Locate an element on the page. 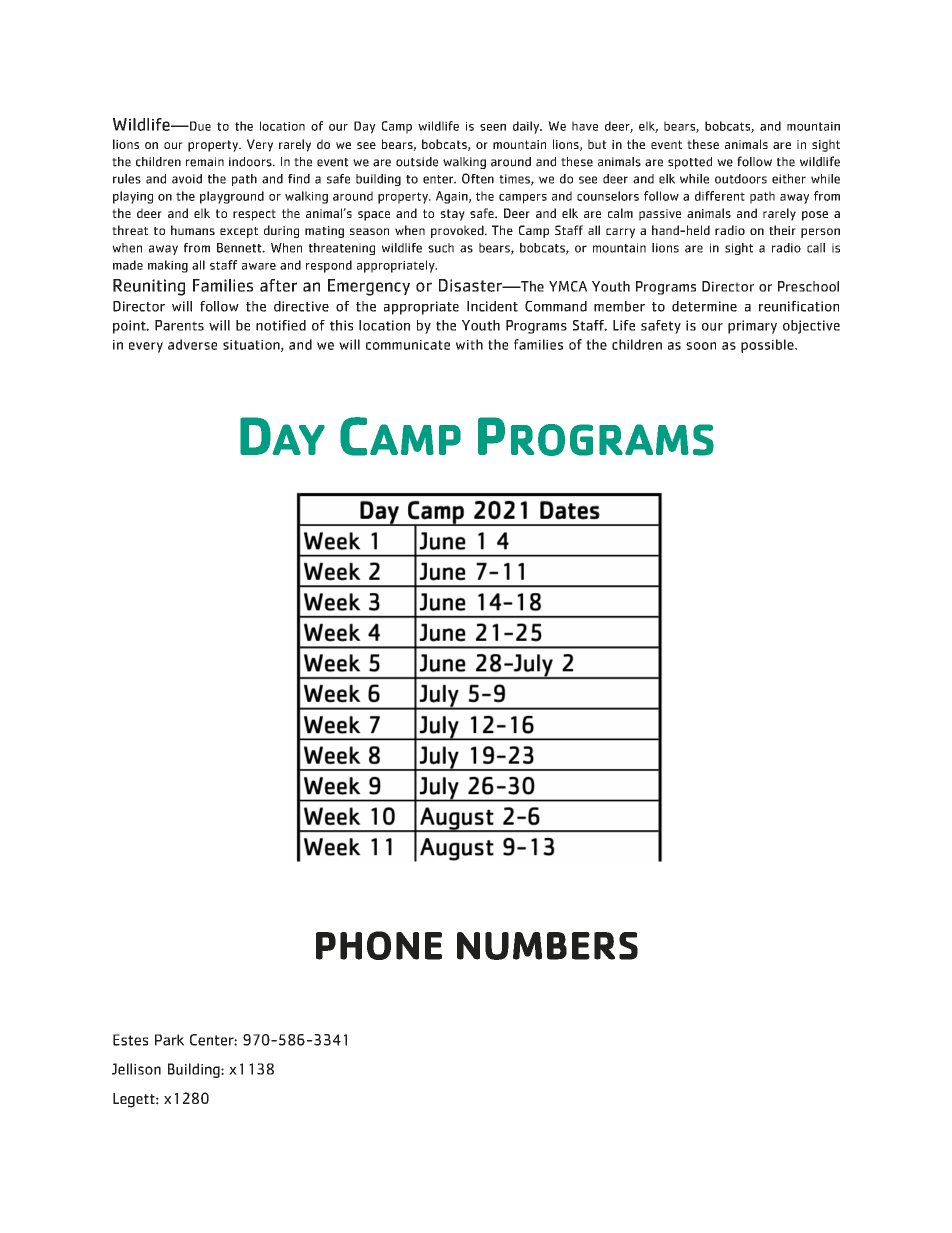  outdoors is located at coordinates (741, 179).
